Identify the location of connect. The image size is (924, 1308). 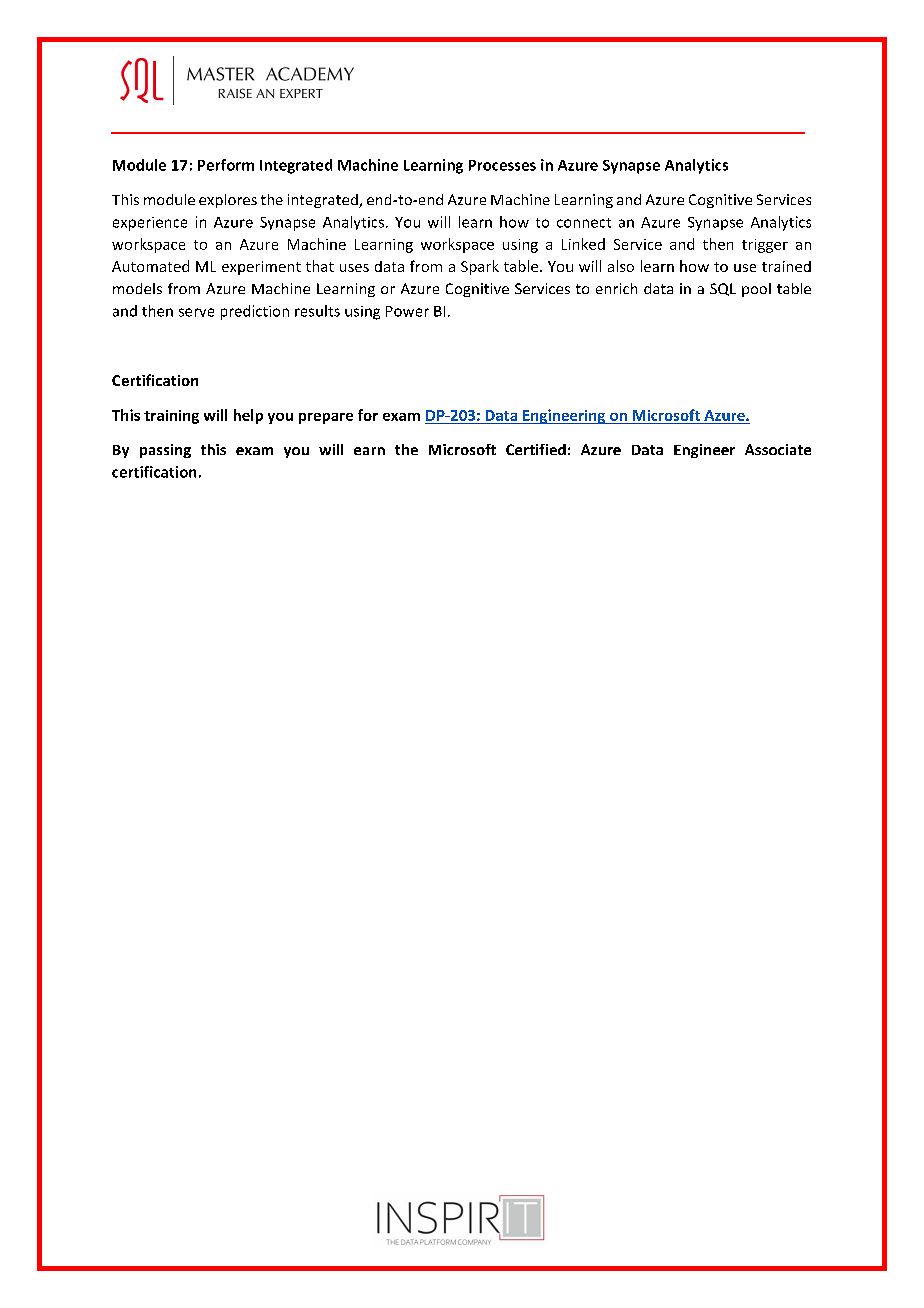
(584, 223).
